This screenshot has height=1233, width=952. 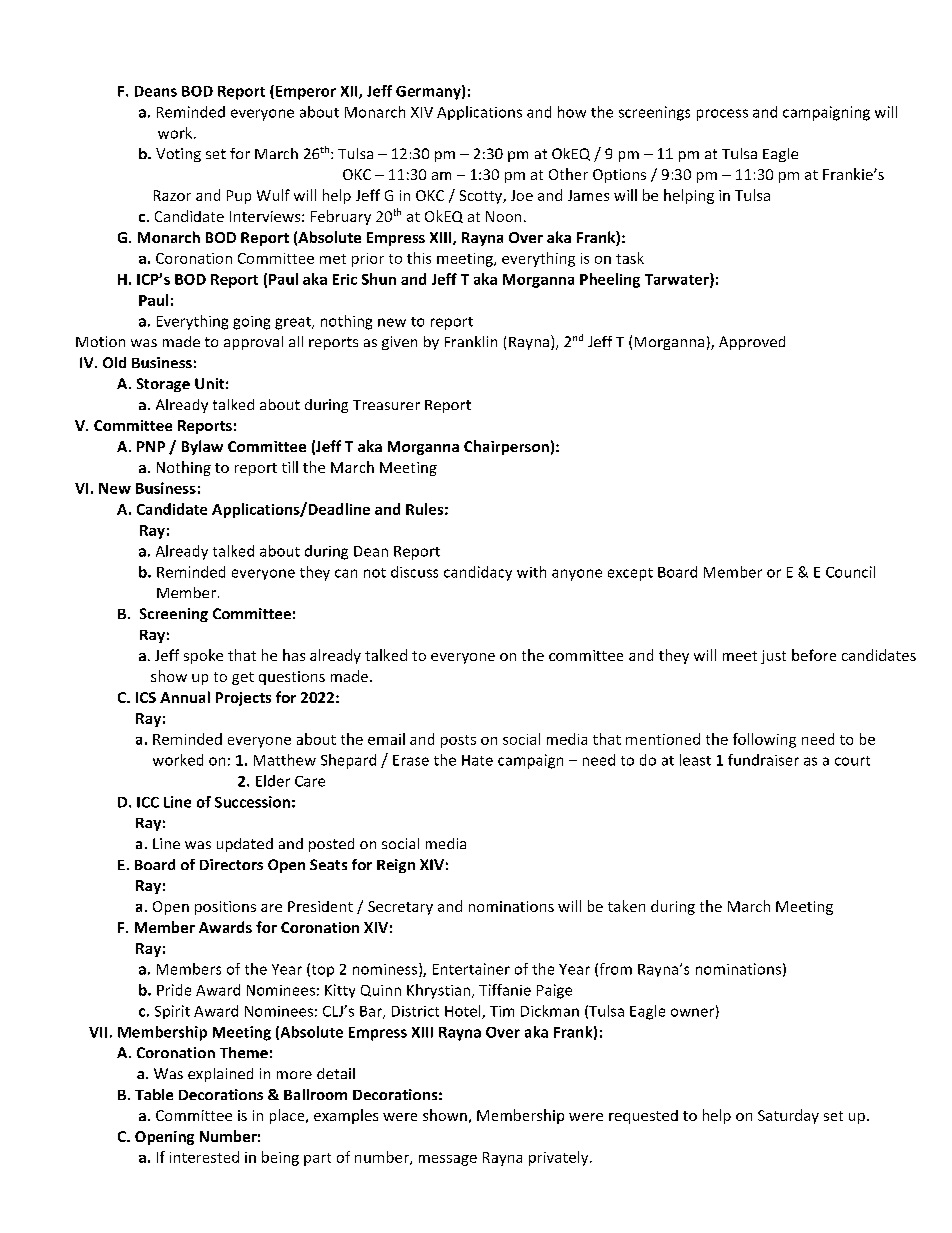 I want to click on message, so click(x=448, y=1160).
